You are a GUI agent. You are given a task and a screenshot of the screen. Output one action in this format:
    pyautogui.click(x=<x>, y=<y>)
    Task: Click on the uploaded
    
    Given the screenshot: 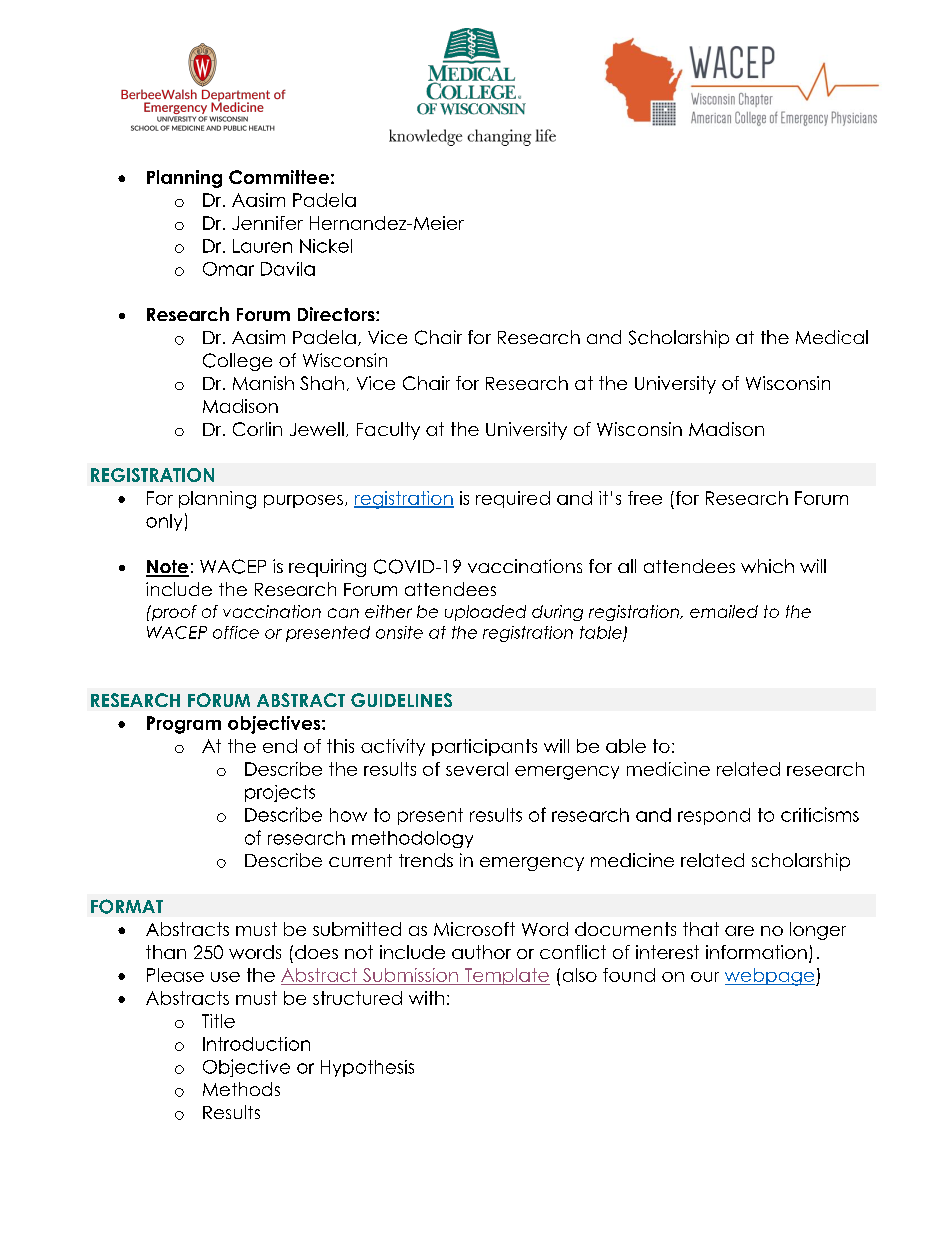 What is the action you would take?
    pyautogui.click(x=485, y=613)
